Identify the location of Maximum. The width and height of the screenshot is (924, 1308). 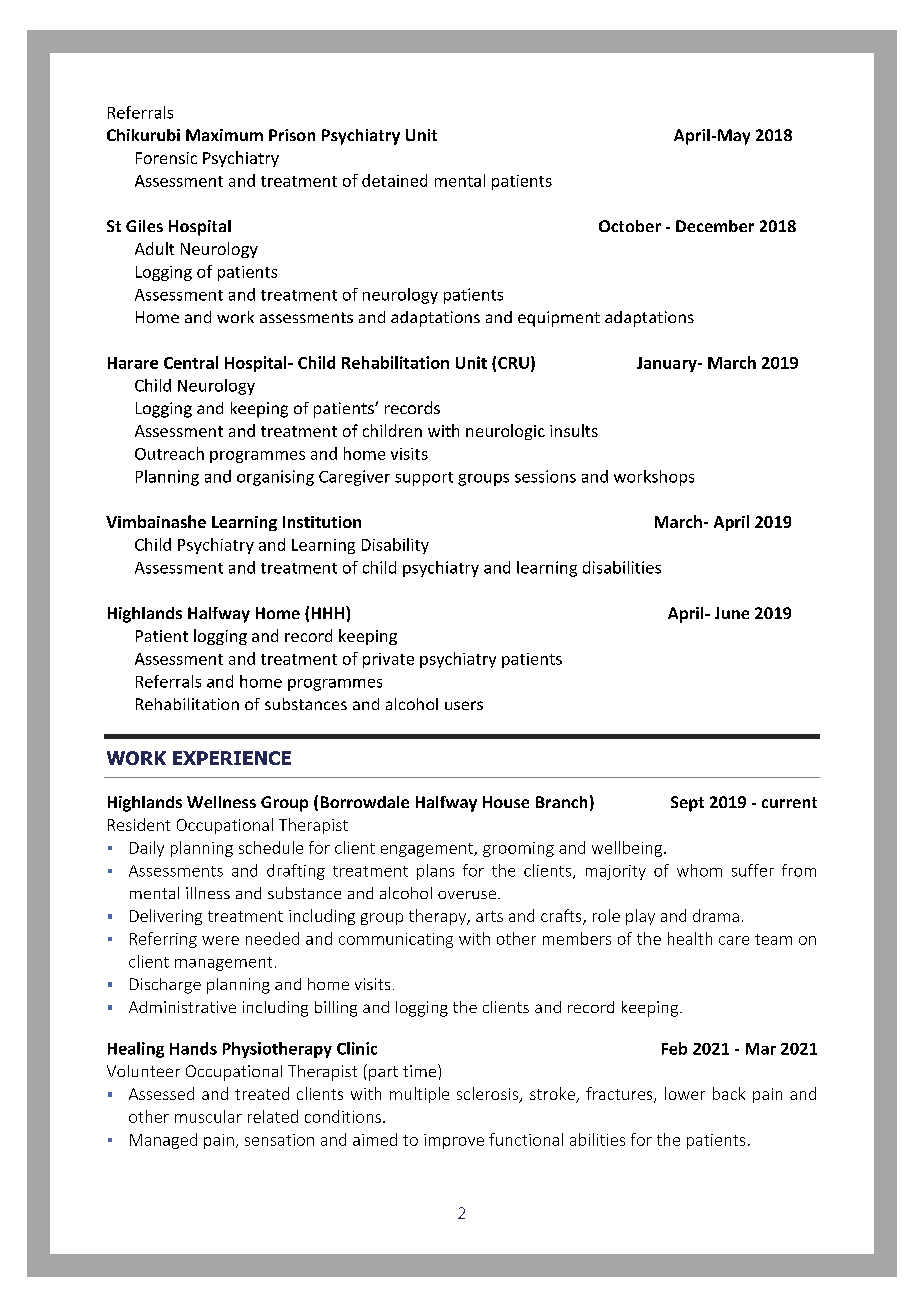
(224, 135).
